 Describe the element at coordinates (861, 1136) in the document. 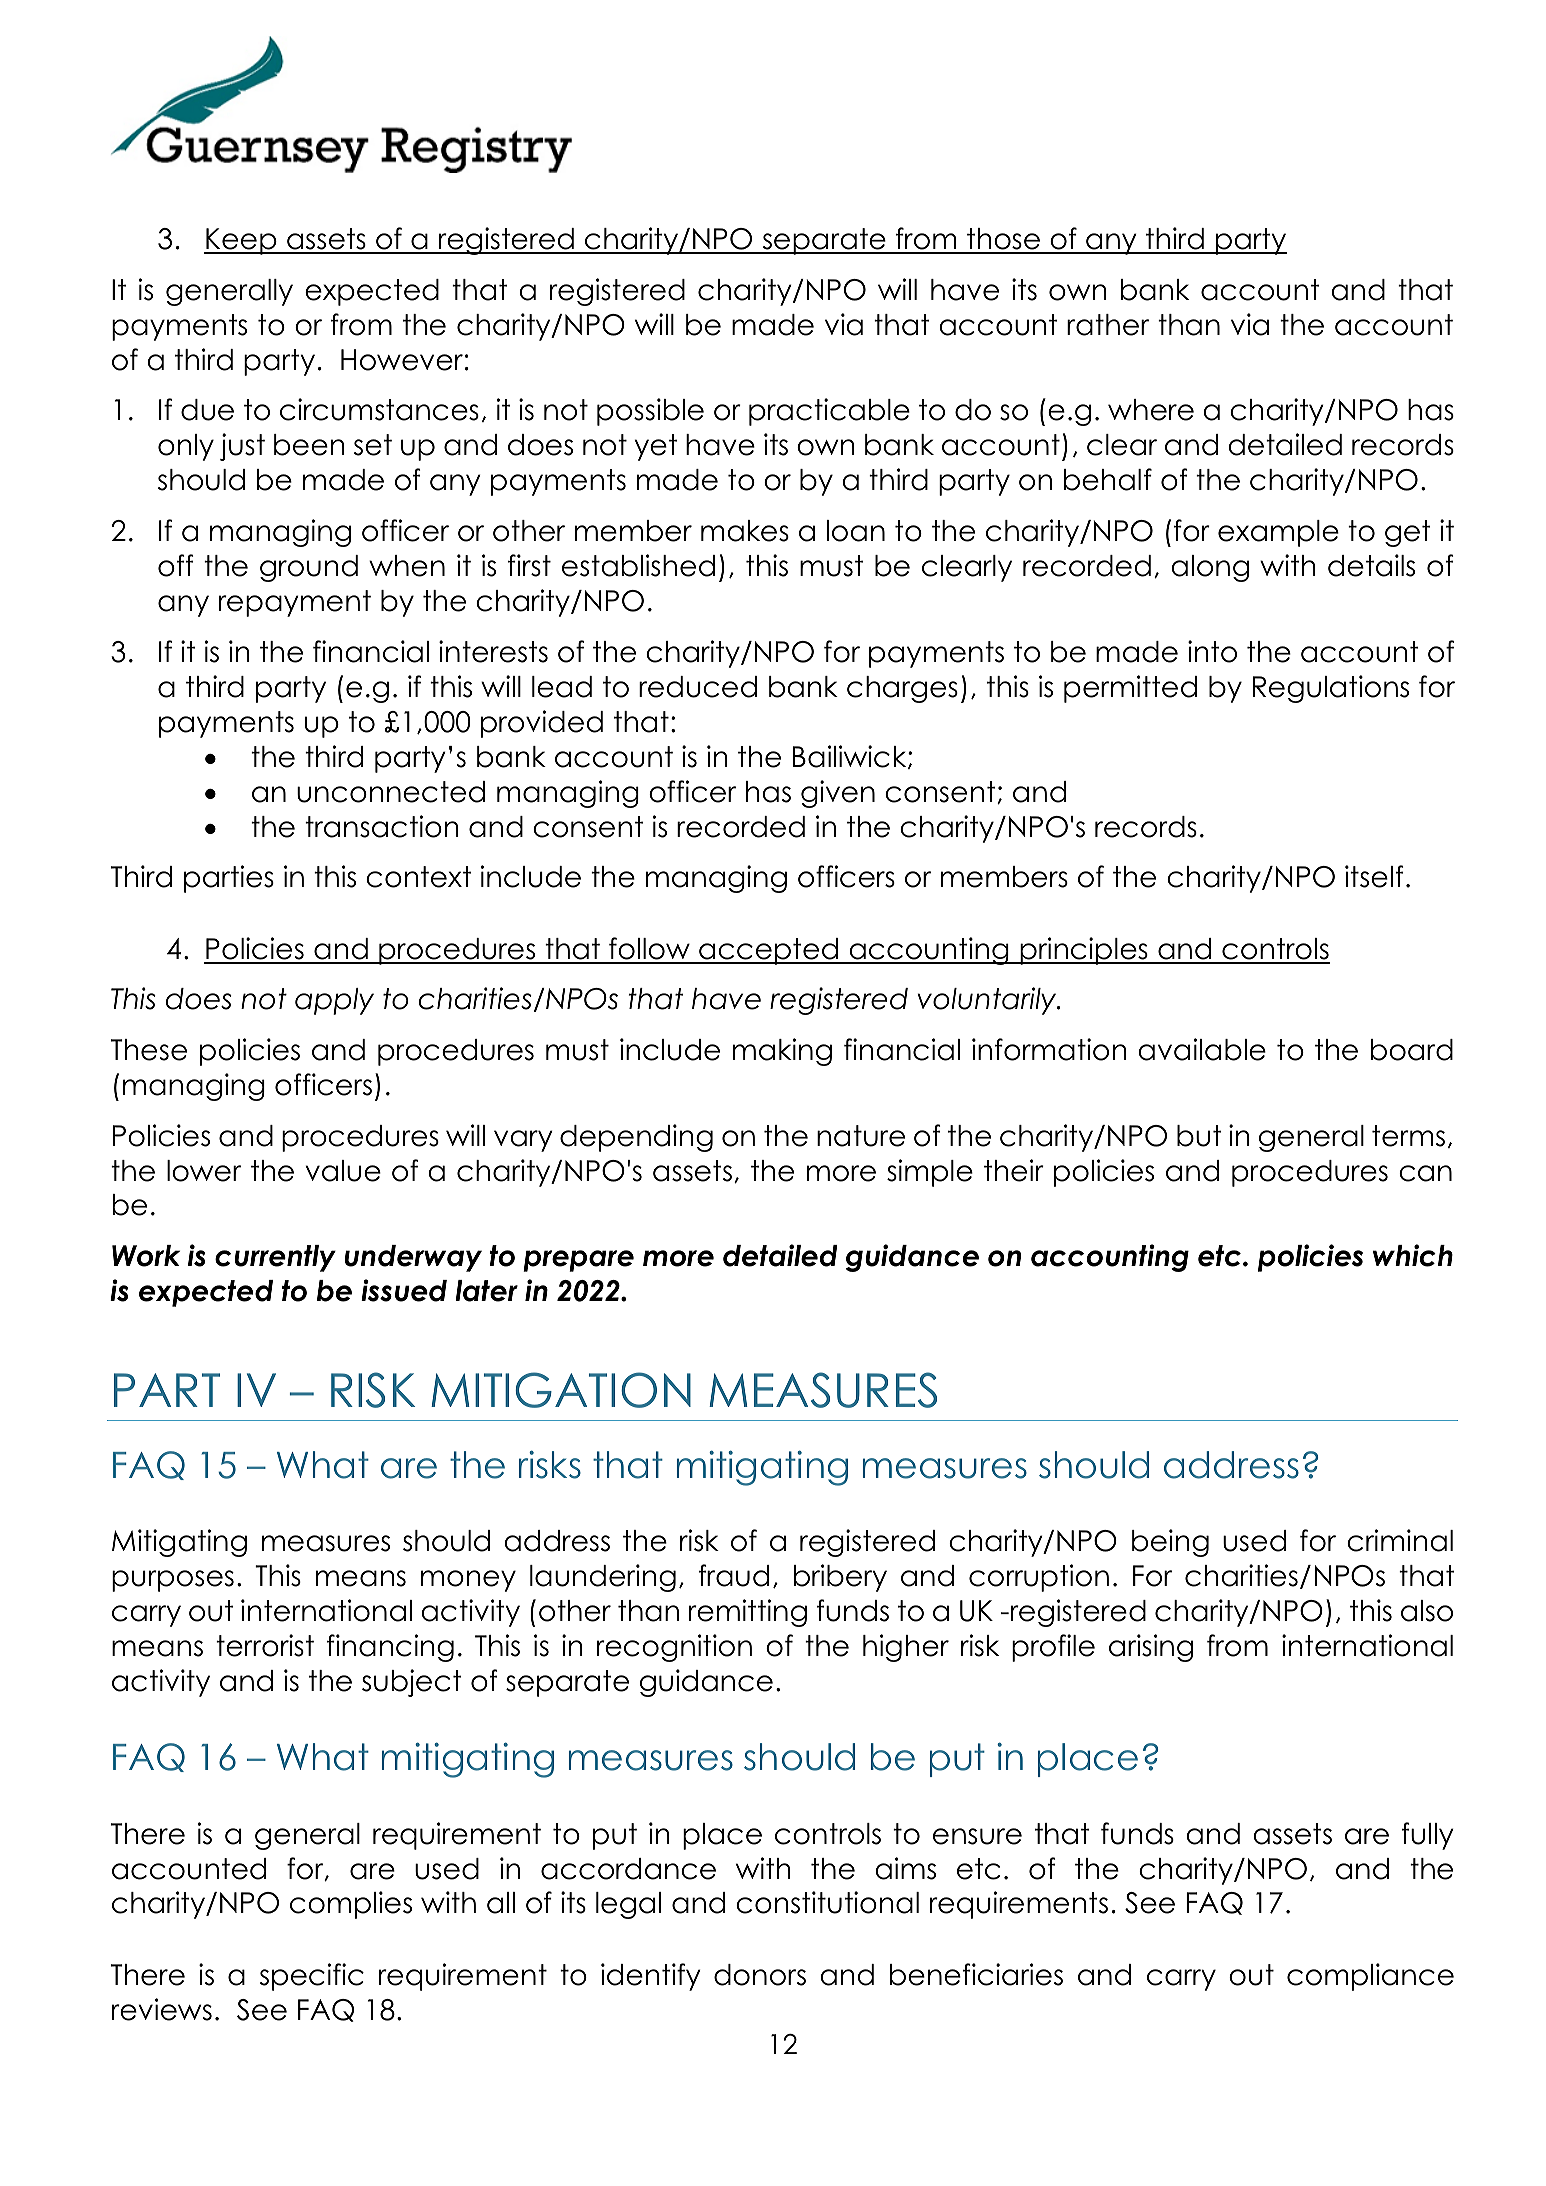

I see `nature` at that location.
